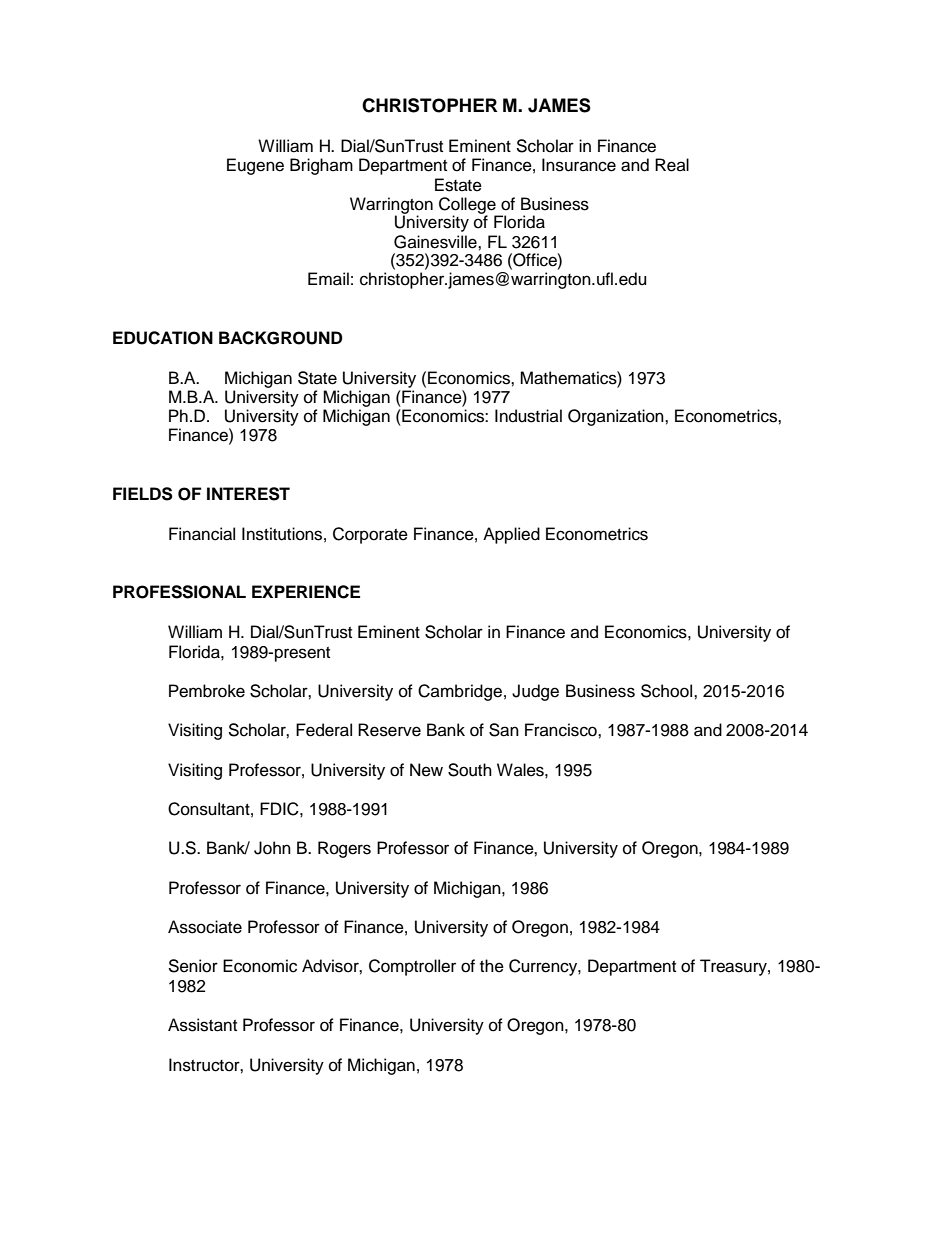  I want to click on College, so click(468, 206).
